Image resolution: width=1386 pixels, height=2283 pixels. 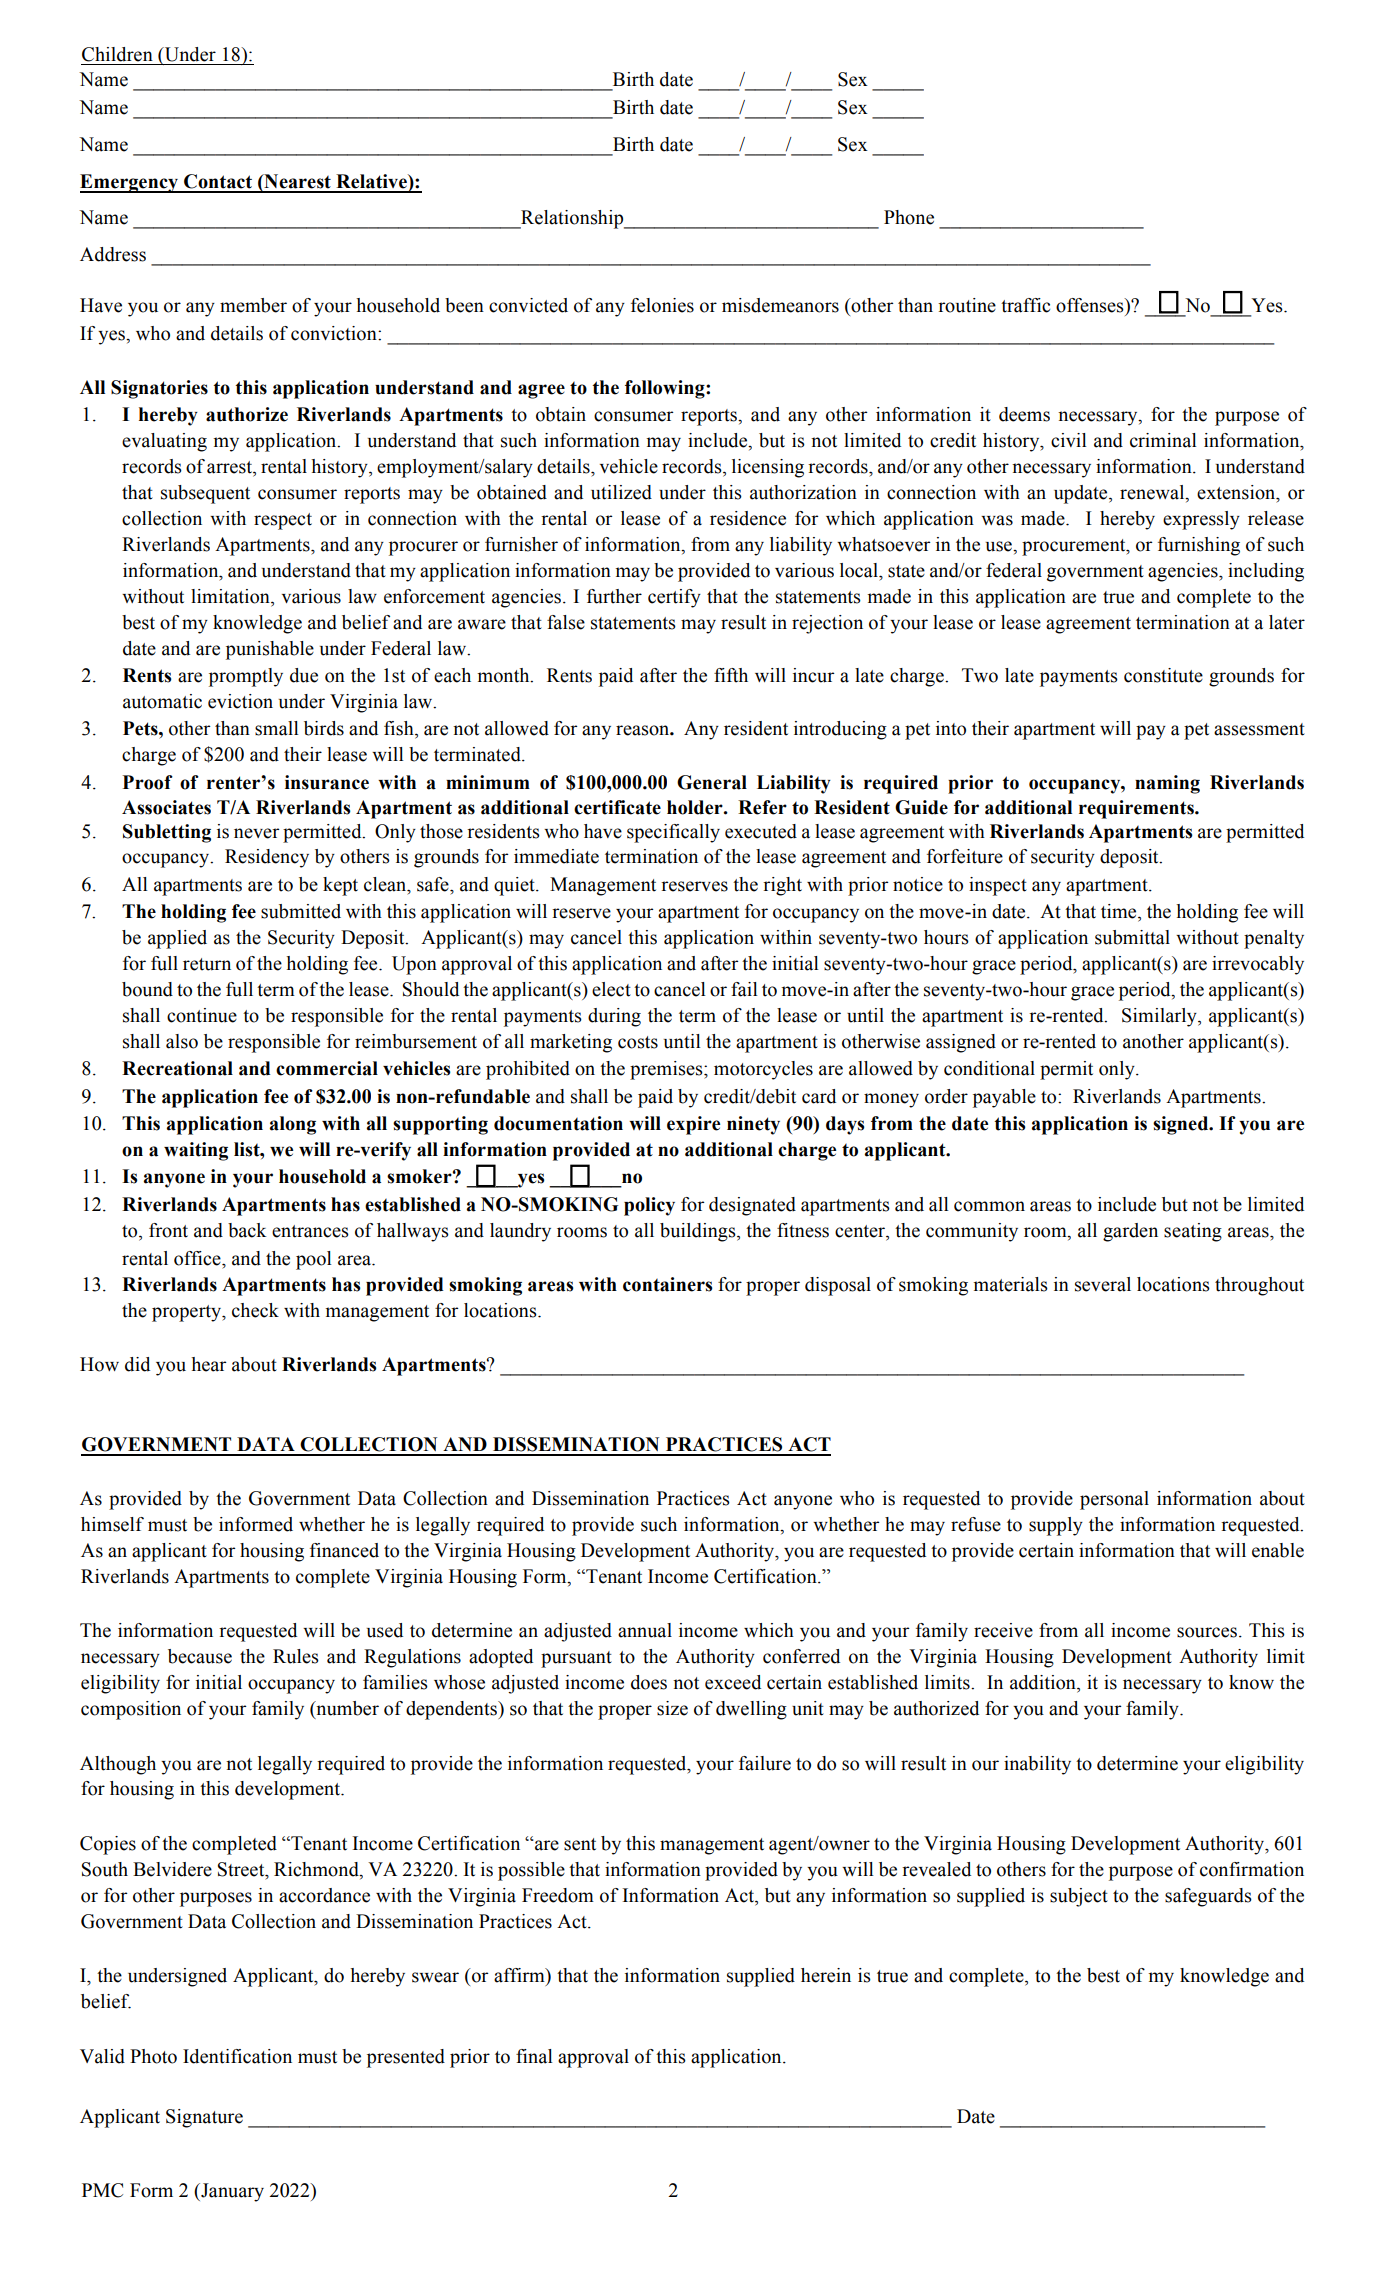 I want to click on offenses, so click(x=1091, y=305).
